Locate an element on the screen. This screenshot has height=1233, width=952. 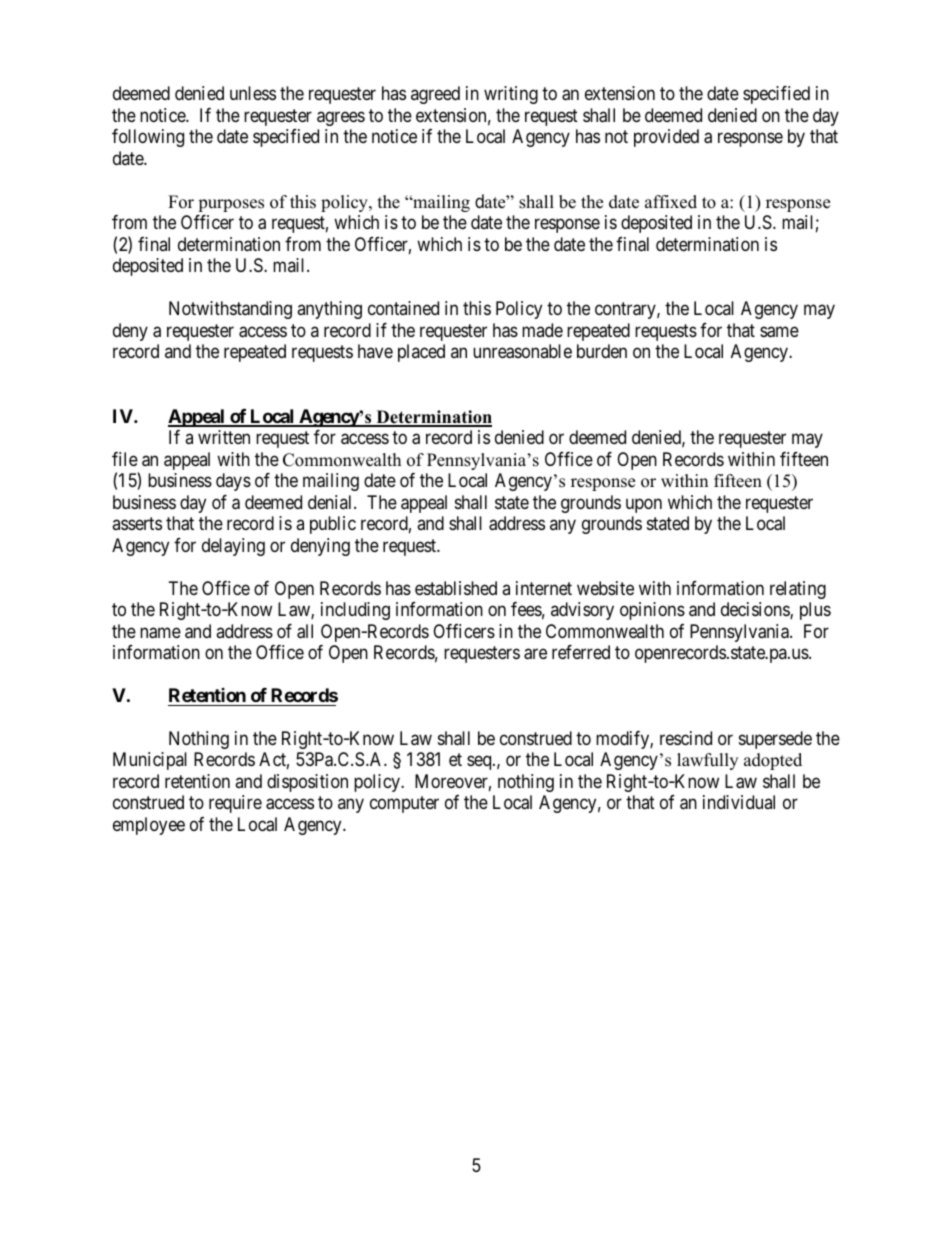
unless is located at coordinates (253, 93).
